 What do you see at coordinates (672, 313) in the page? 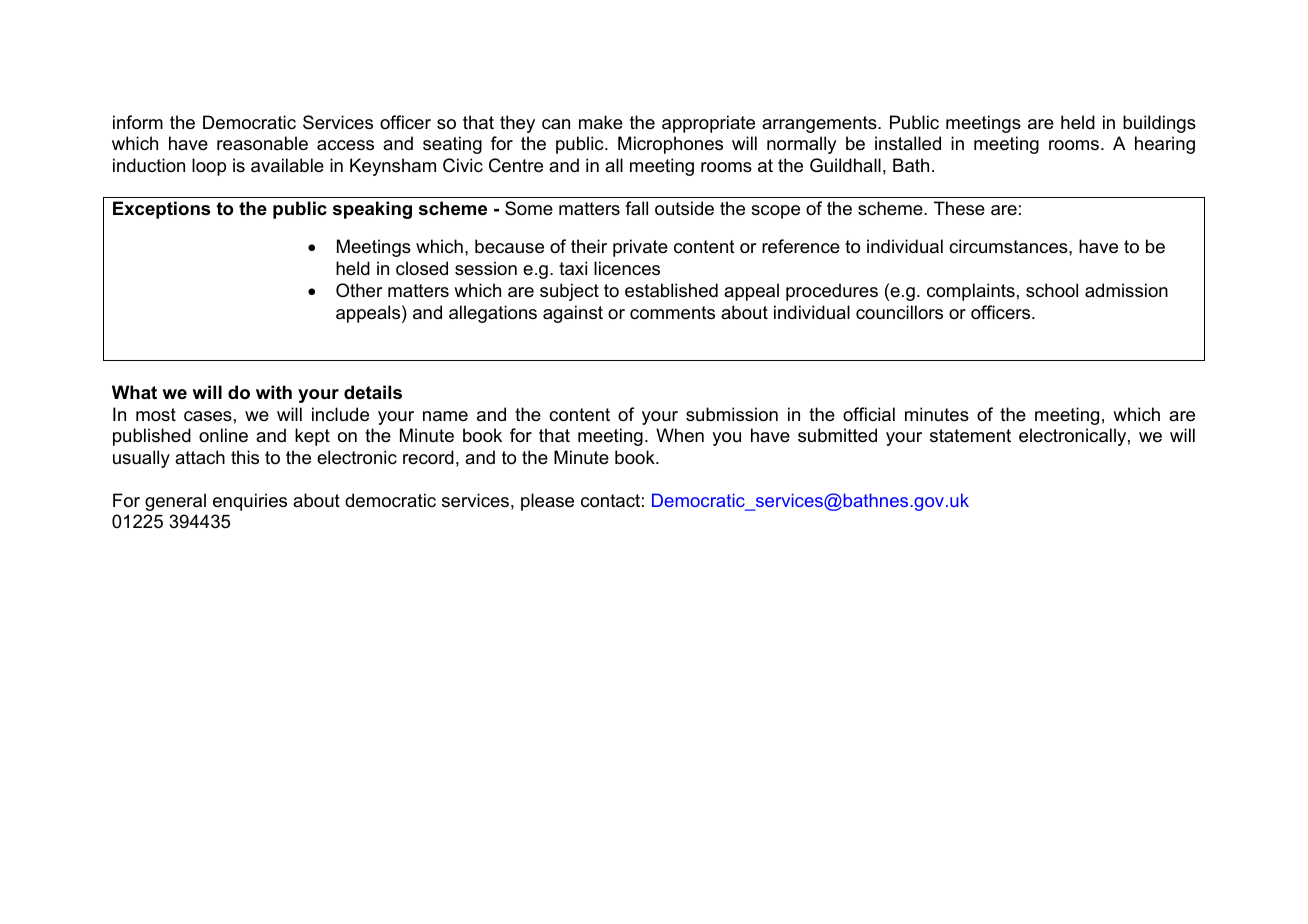
I see `comments` at bounding box center [672, 313].
